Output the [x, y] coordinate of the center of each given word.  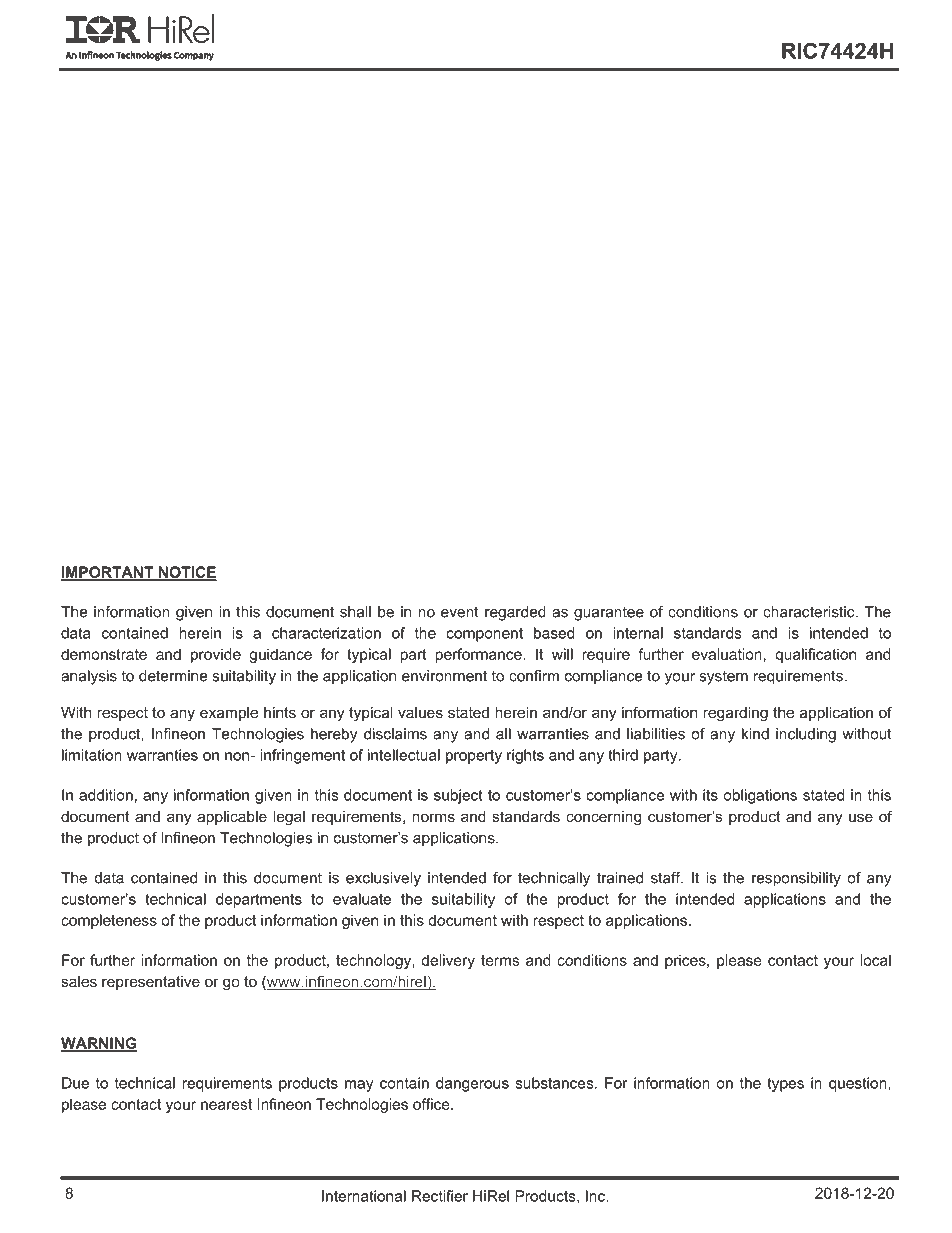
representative [151, 983]
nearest [226, 1104]
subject [458, 796]
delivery [448, 961]
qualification [816, 655]
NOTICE [186, 573]
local [875, 960]
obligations [760, 796]
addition [106, 795]
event [460, 612]
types [785, 1085]
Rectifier [440, 1196]
